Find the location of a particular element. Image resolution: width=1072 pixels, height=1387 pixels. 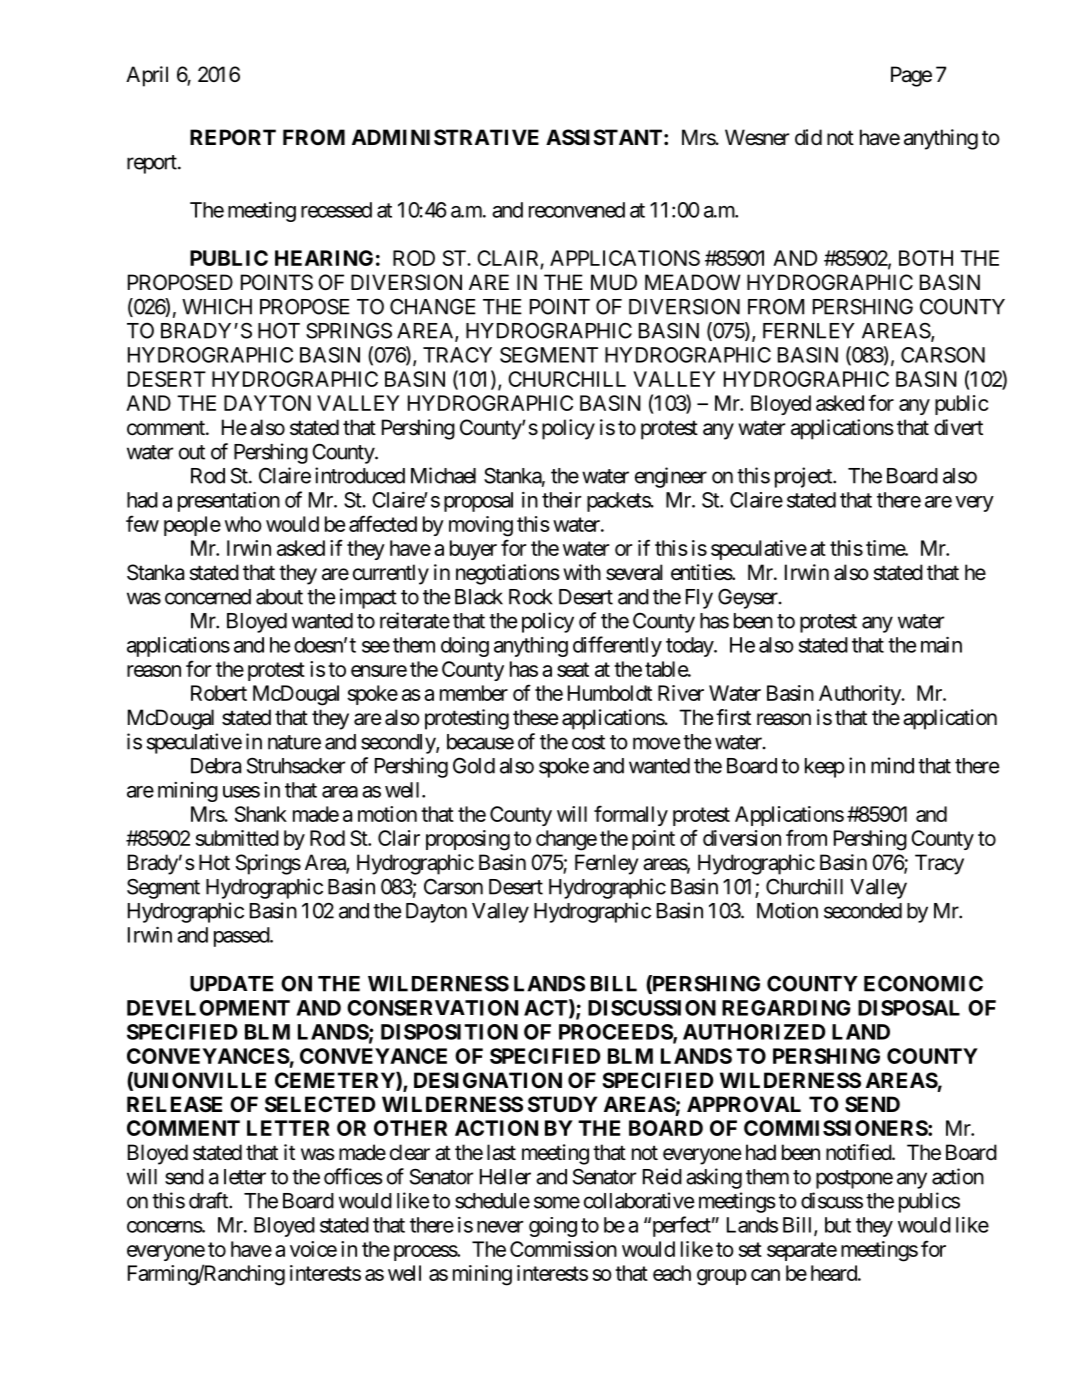

seconded is located at coordinates (863, 911).
